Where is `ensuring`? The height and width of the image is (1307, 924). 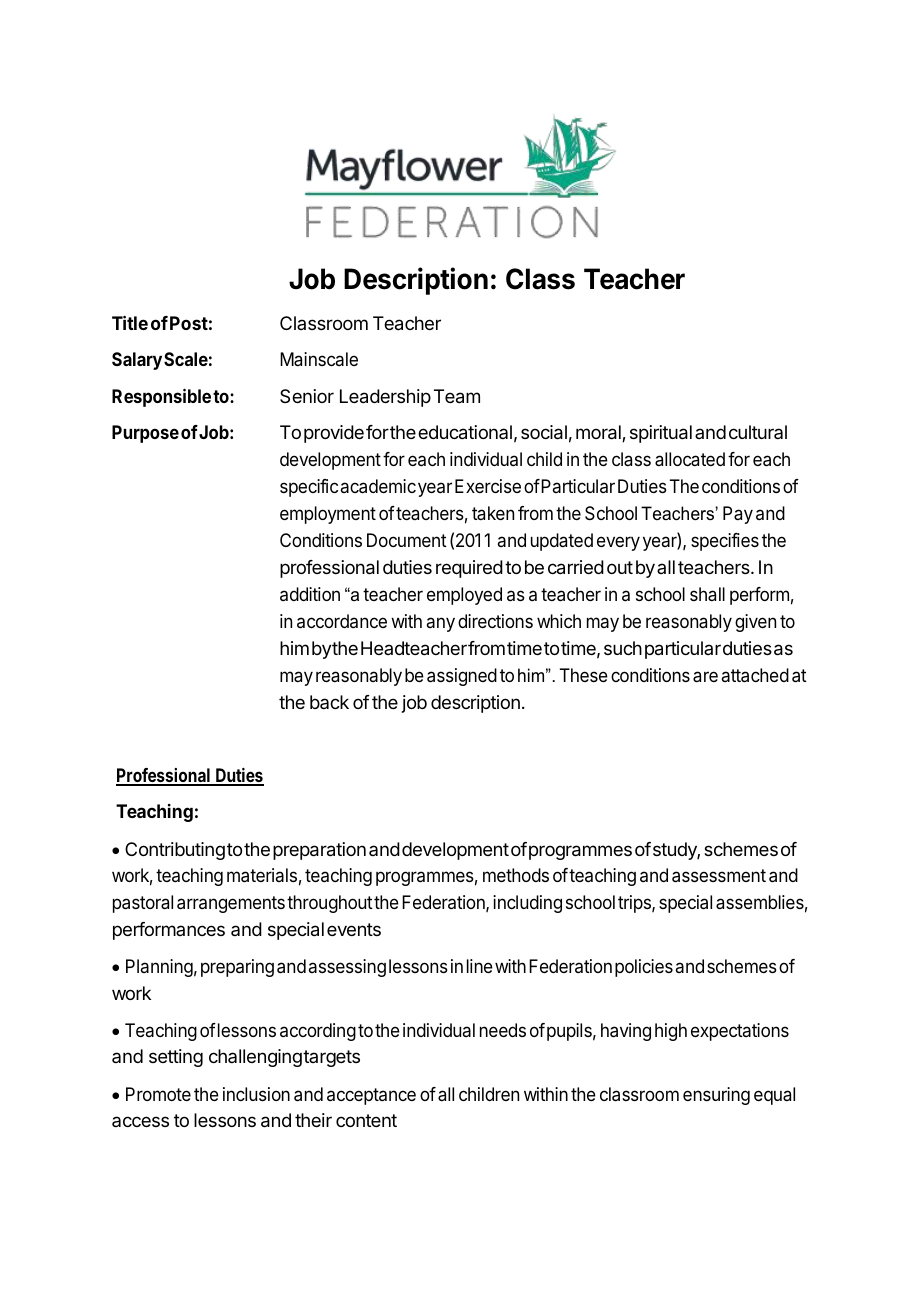
ensuring is located at coordinates (716, 1096).
